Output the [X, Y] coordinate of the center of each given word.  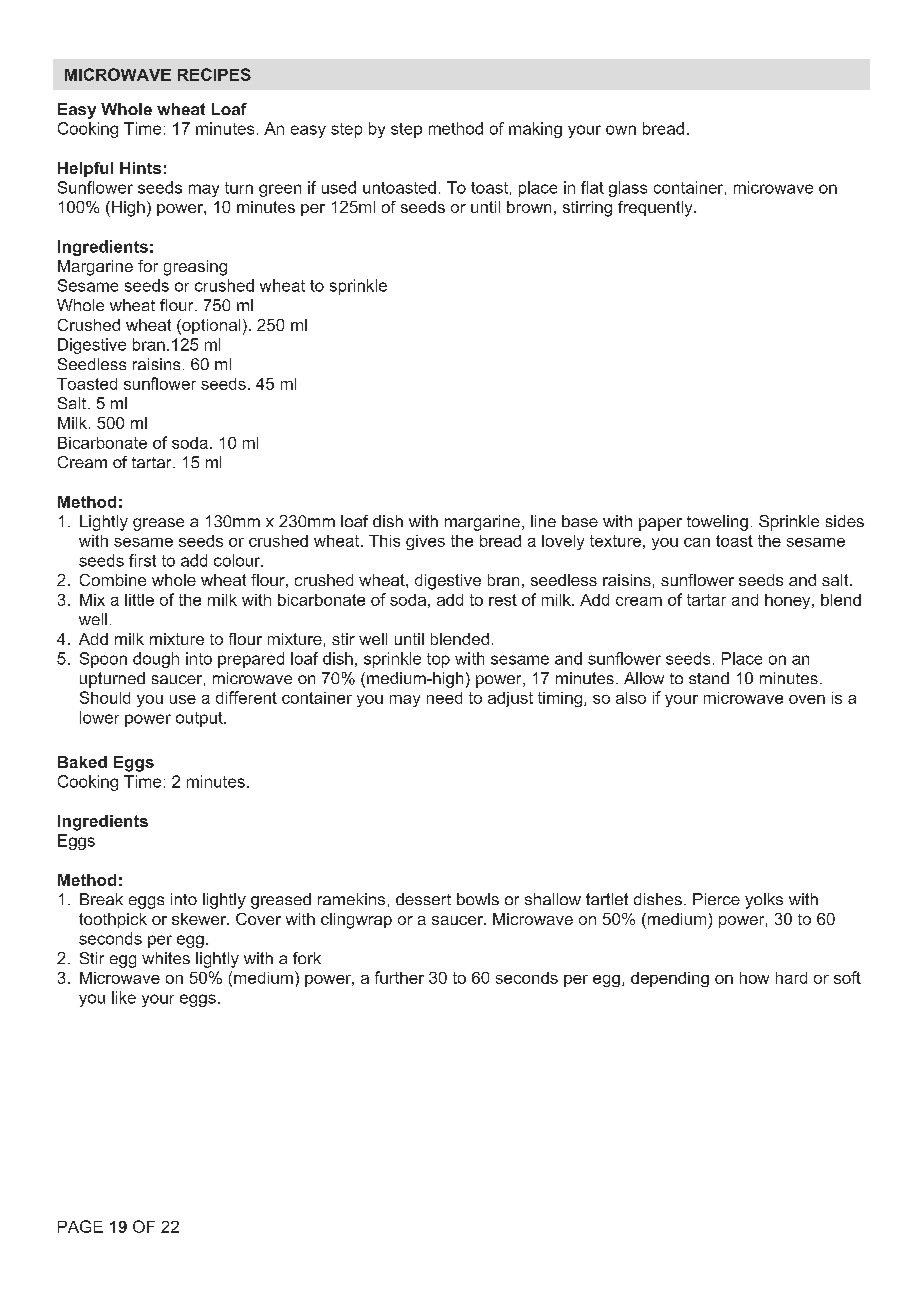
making [535, 130]
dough [156, 660]
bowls [478, 899]
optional [210, 327]
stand [709, 678]
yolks [764, 901]
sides [845, 521]
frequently [656, 209]
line [543, 521]
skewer [200, 919]
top [438, 660]
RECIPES [214, 74]
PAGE [80, 1226]
